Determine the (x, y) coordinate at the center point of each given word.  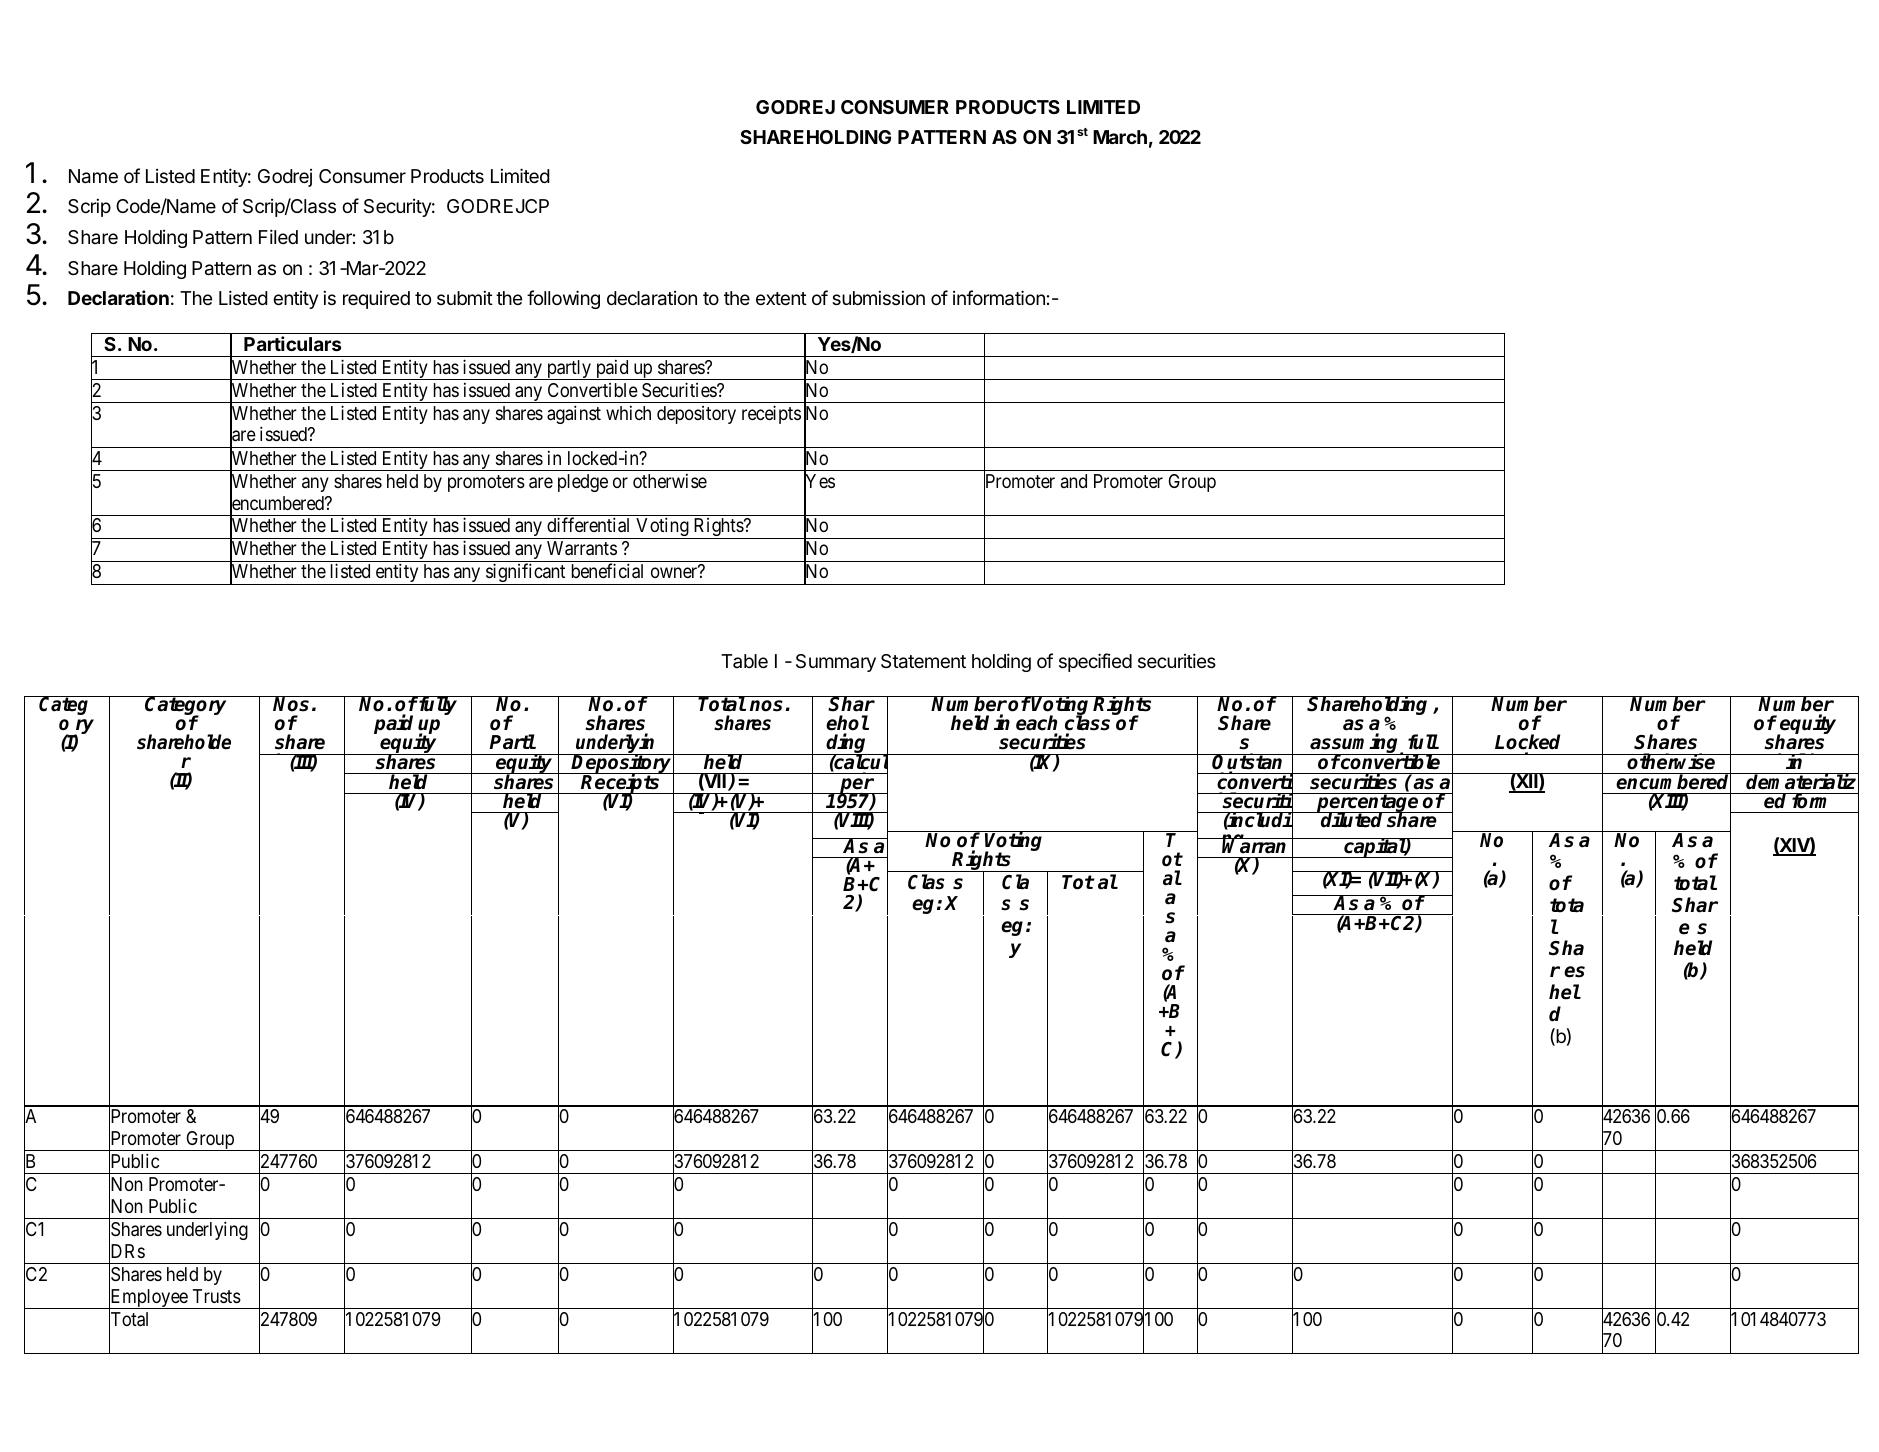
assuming (1355, 744)
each (1036, 723)
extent (781, 298)
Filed (278, 236)
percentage (1368, 804)
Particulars (292, 343)
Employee (148, 1299)
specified (1095, 662)
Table (744, 661)
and (1074, 481)
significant (526, 574)
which (628, 413)
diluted (1352, 819)
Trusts (217, 1296)
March (1120, 137)
